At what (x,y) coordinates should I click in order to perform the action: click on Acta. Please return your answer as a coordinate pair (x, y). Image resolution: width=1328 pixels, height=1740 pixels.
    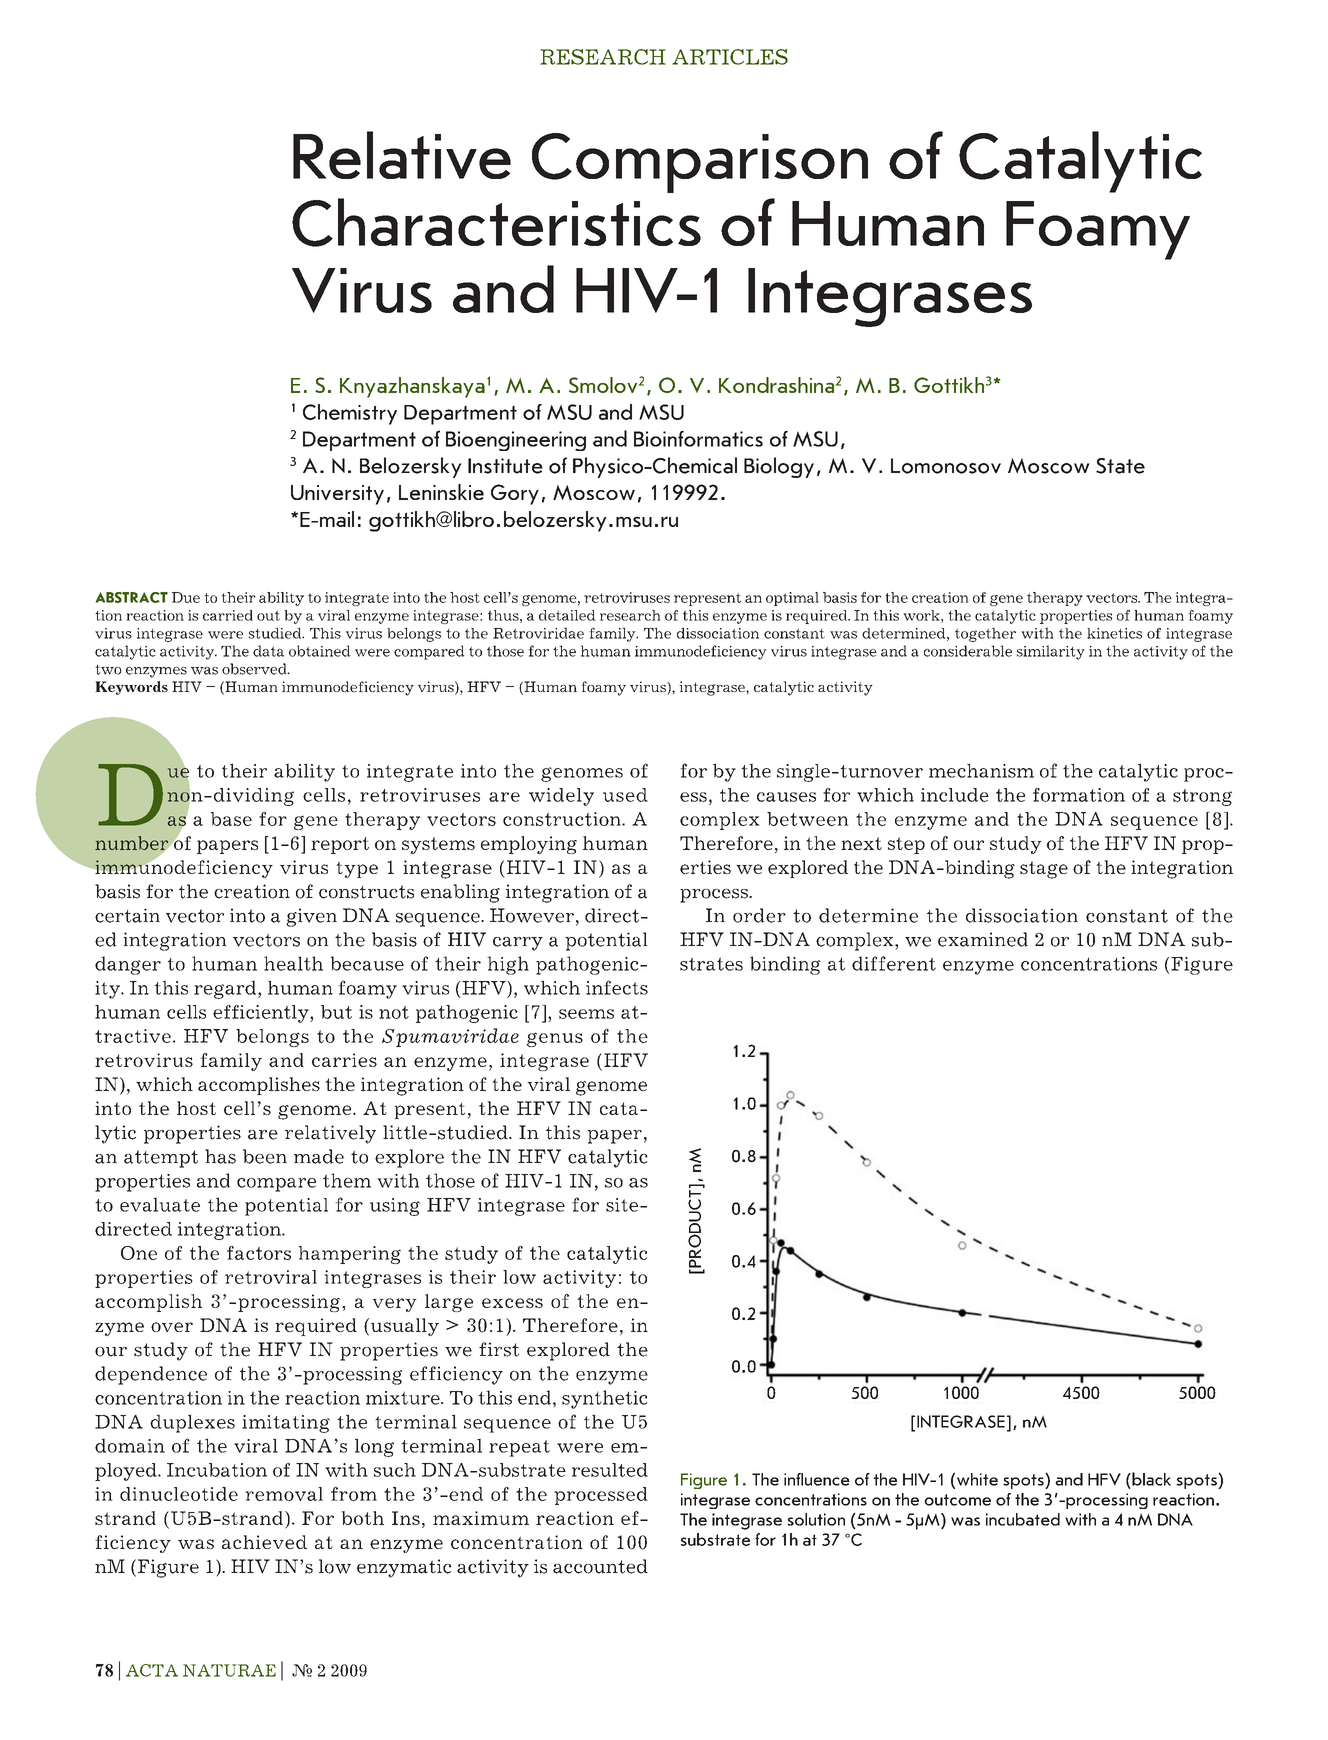
    Looking at the image, I should click on (152, 1670).
